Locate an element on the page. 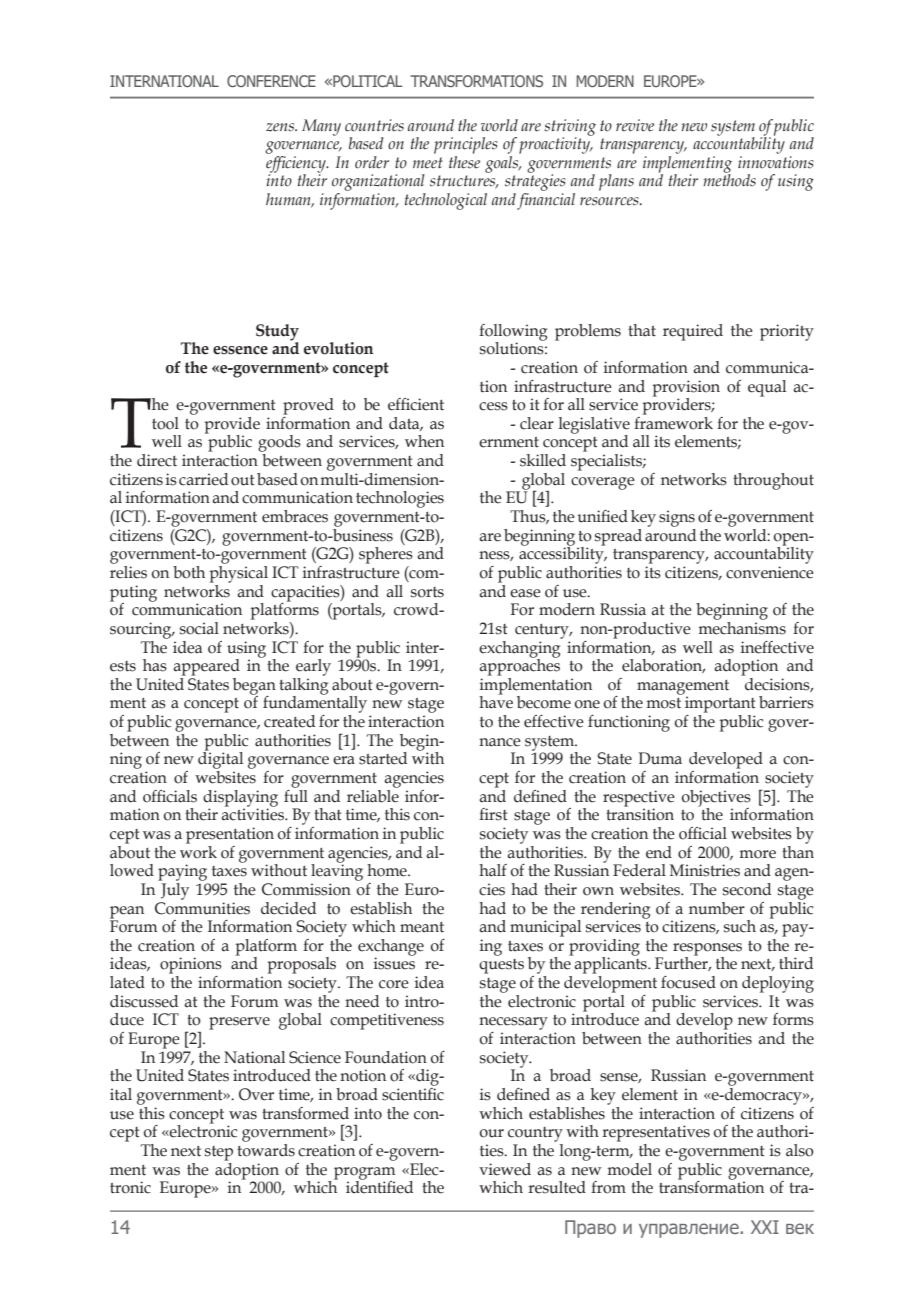  viewed is located at coordinates (505, 1169).
